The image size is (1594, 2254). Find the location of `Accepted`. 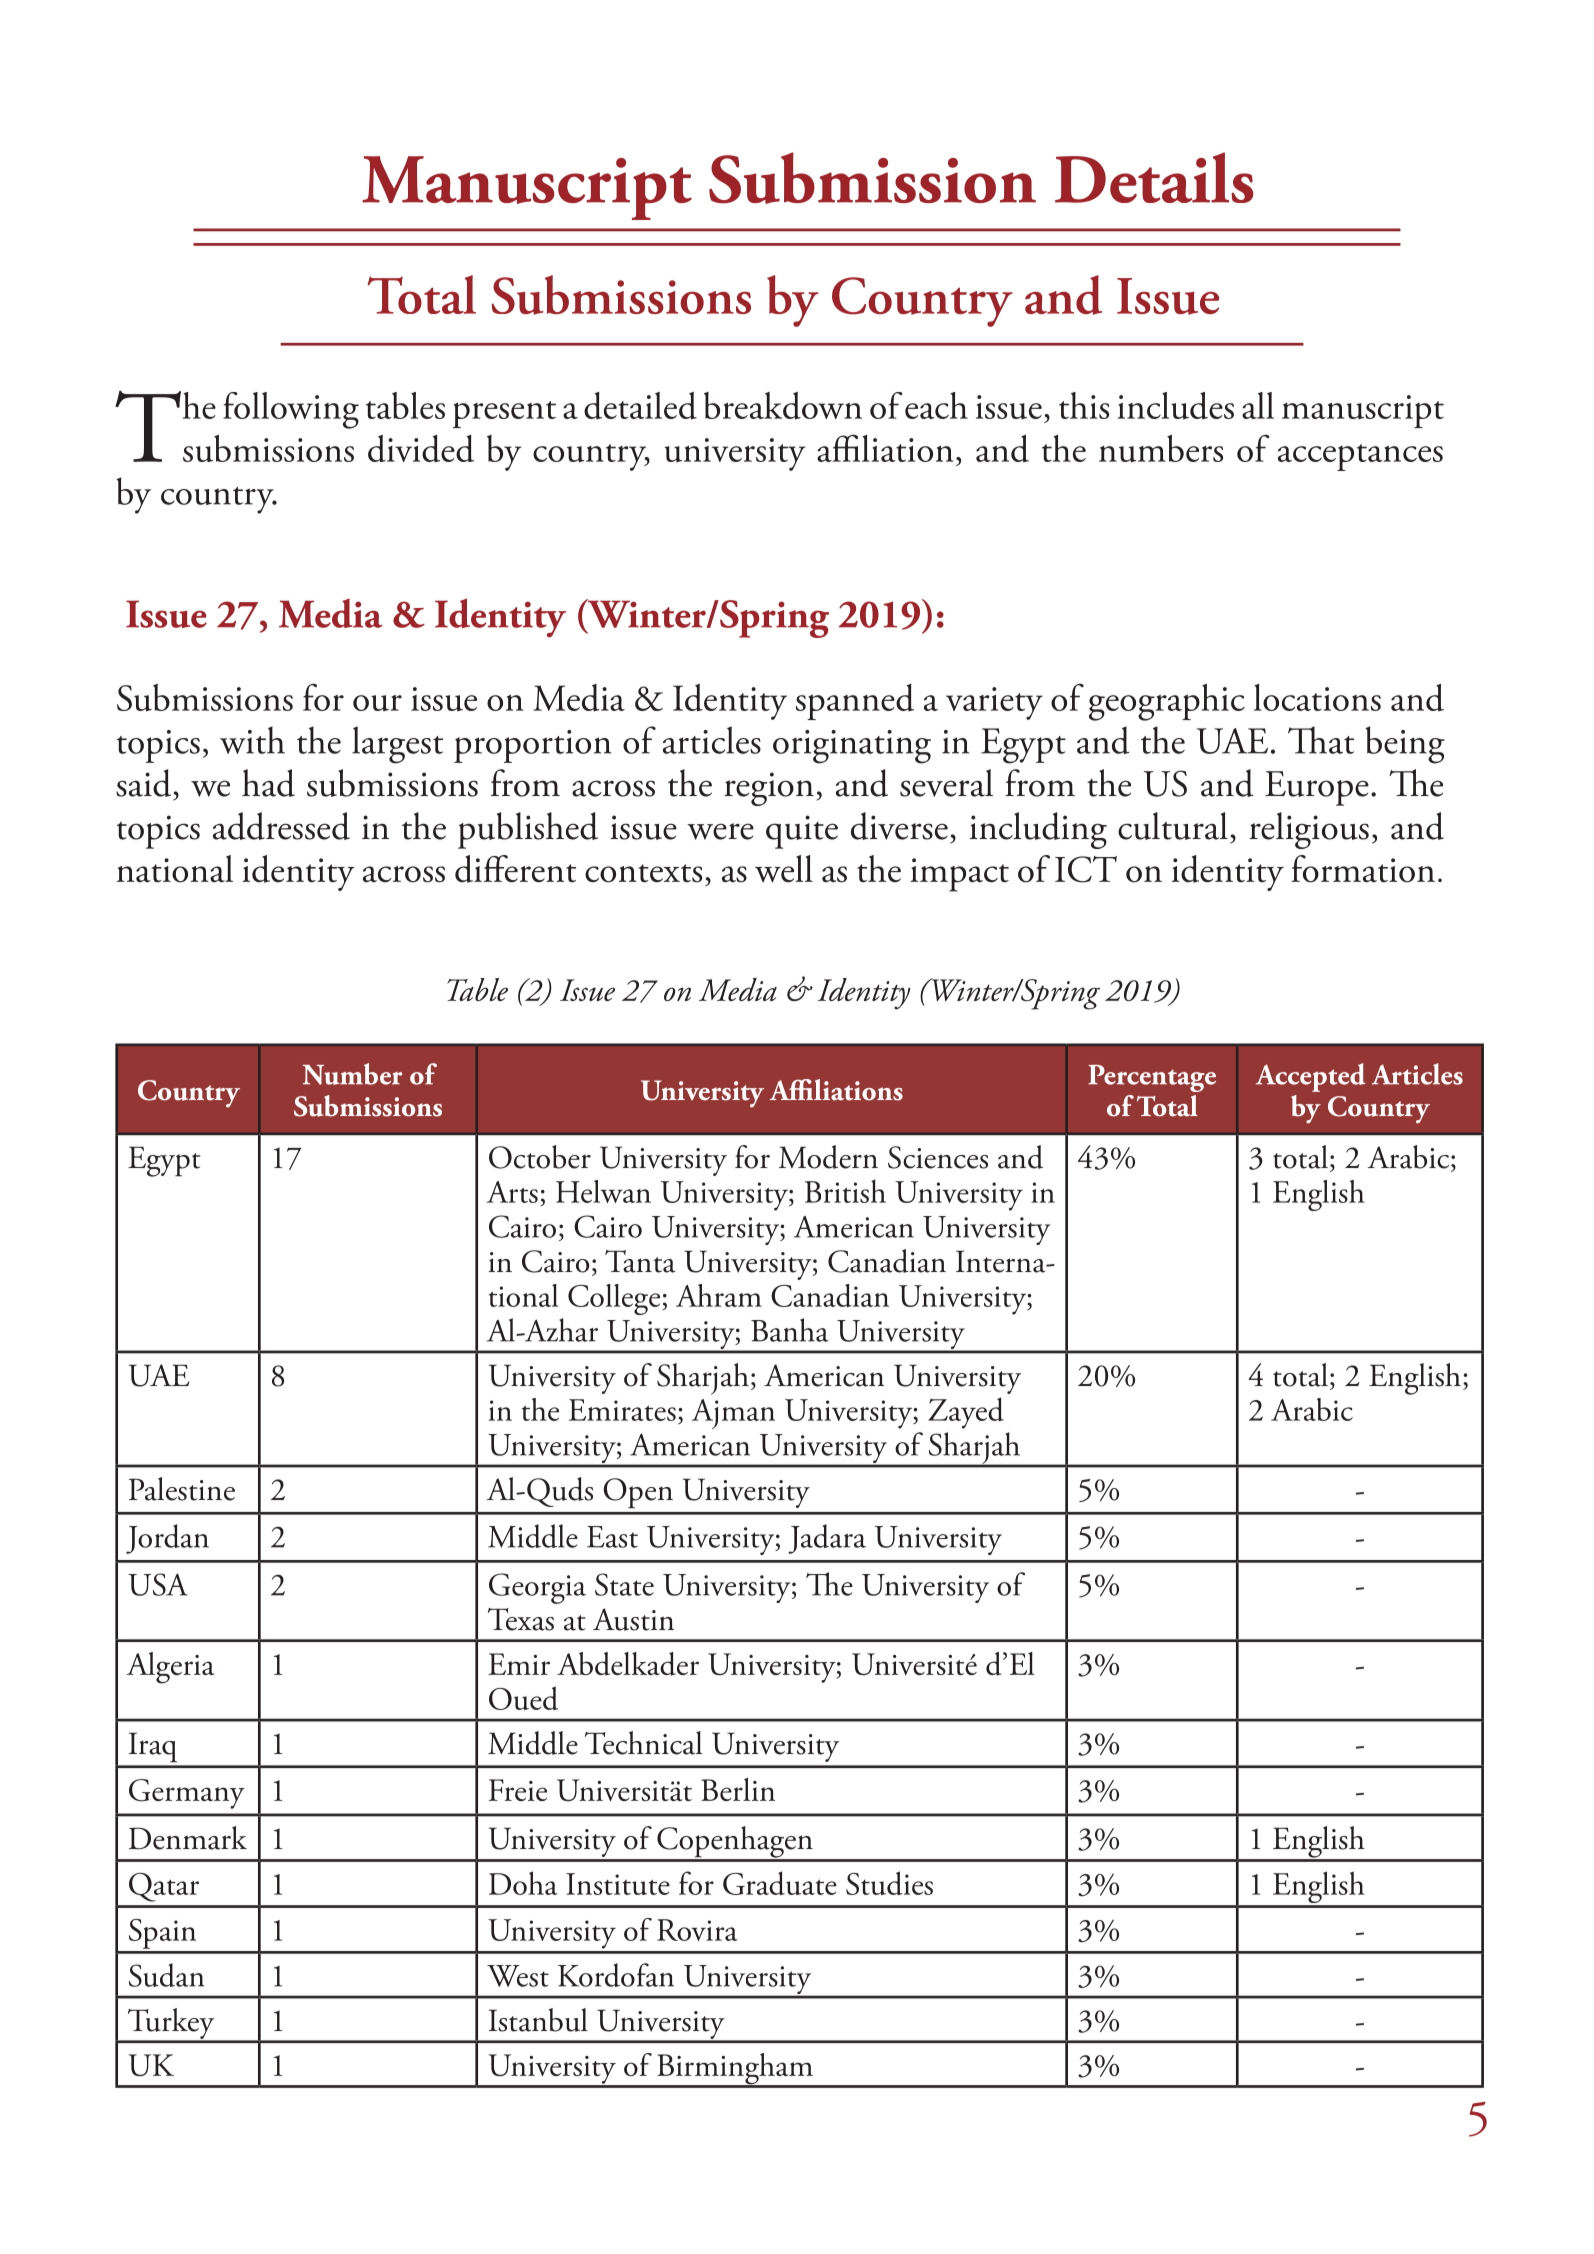

Accepted is located at coordinates (1311, 1077).
